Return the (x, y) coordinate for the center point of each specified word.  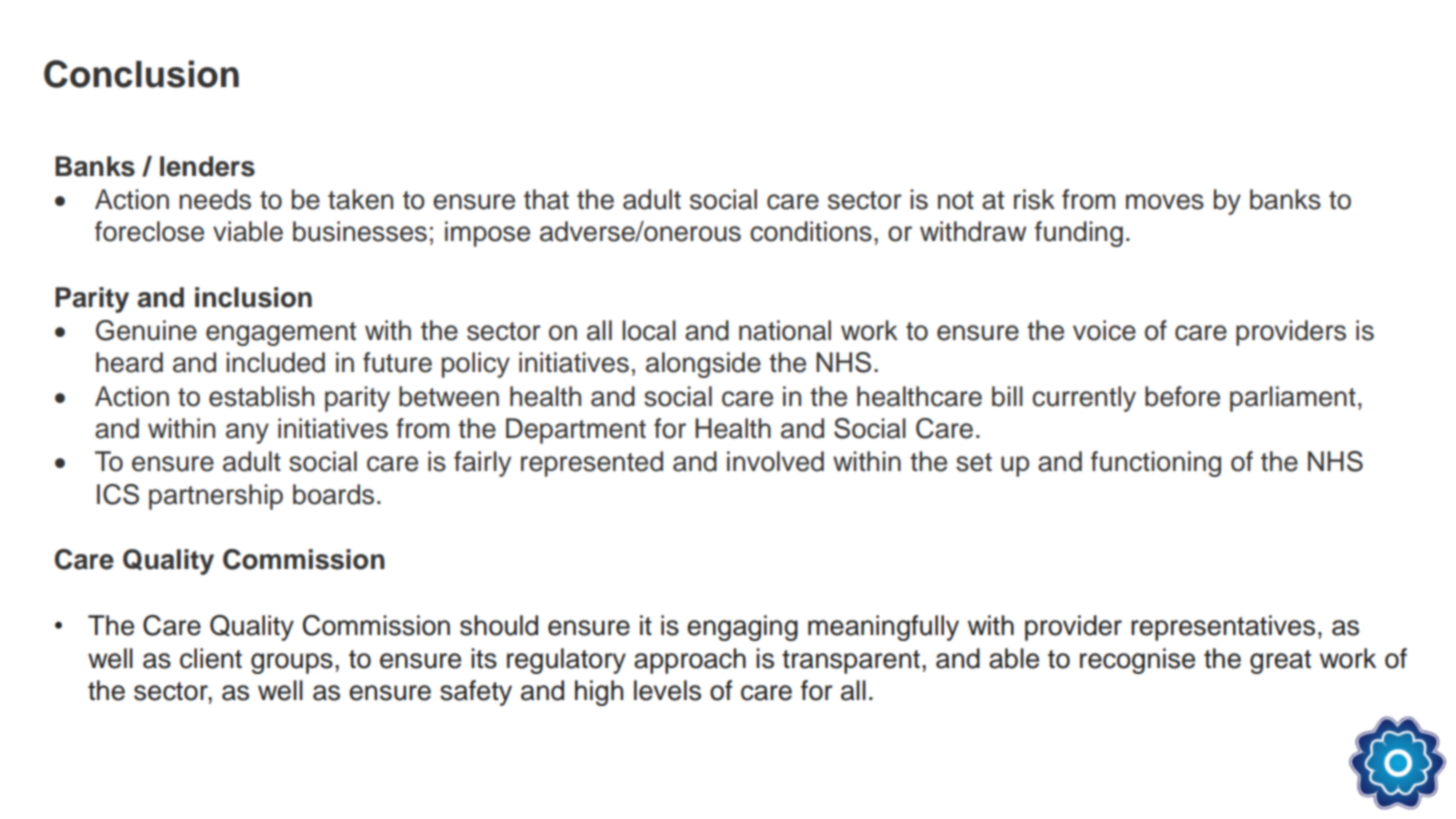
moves (1165, 202)
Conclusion (141, 74)
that (546, 199)
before (1182, 396)
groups (292, 663)
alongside (703, 365)
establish (261, 396)
